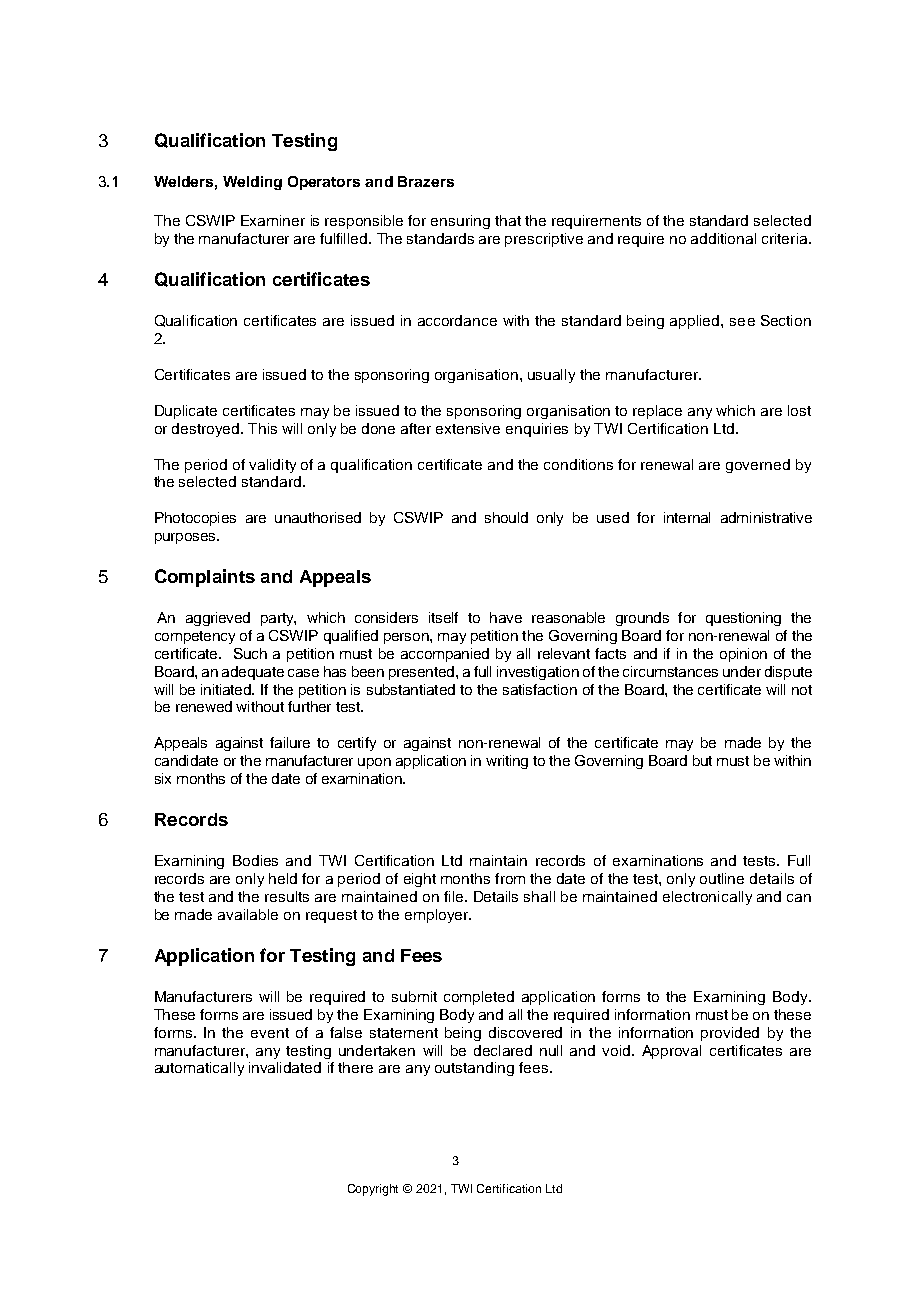 The image size is (924, 1308). I want to click on ensuring, so click(460, 222).
